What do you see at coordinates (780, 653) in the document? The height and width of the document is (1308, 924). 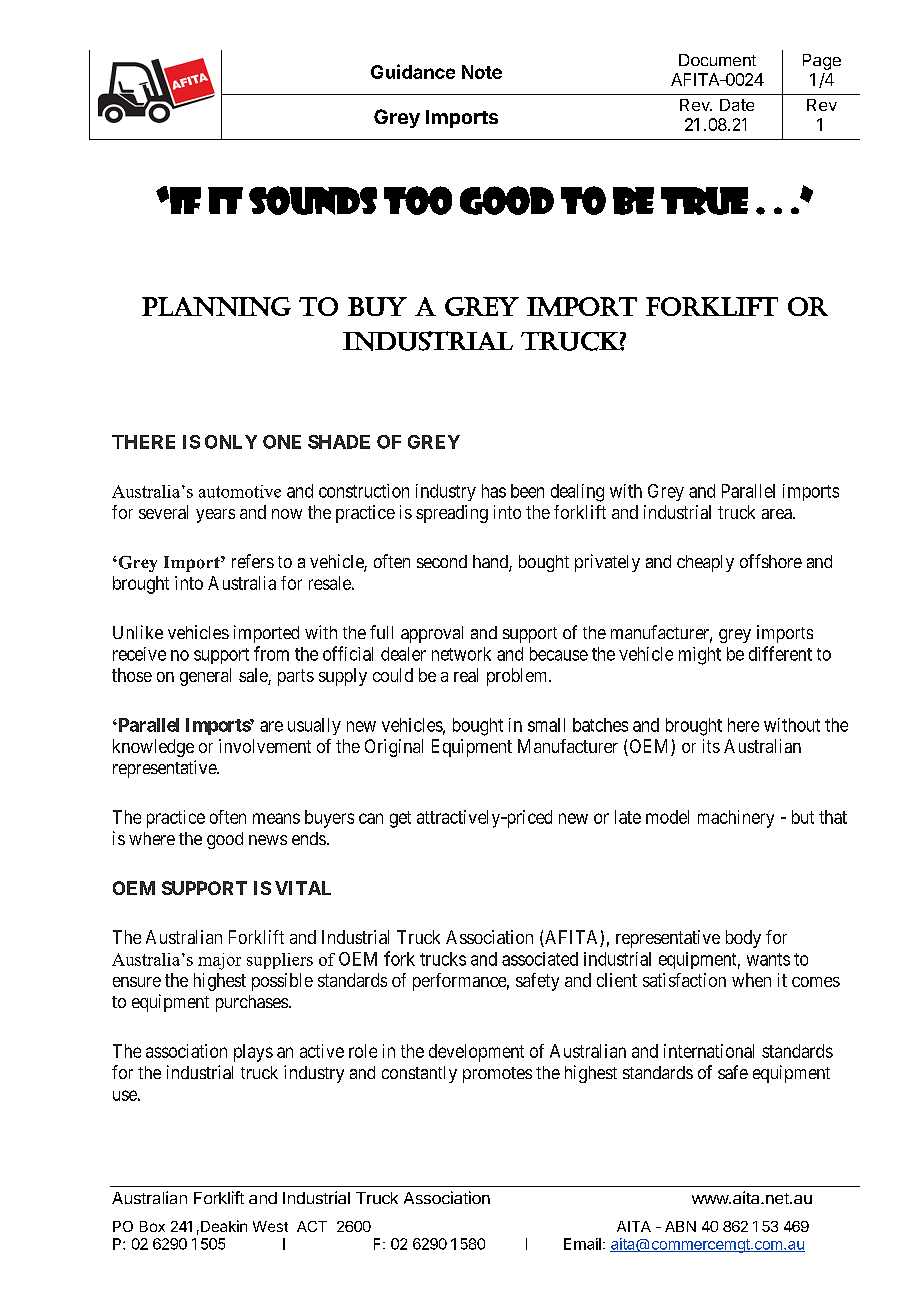 I see `different` at bounding box center [780, 653].
